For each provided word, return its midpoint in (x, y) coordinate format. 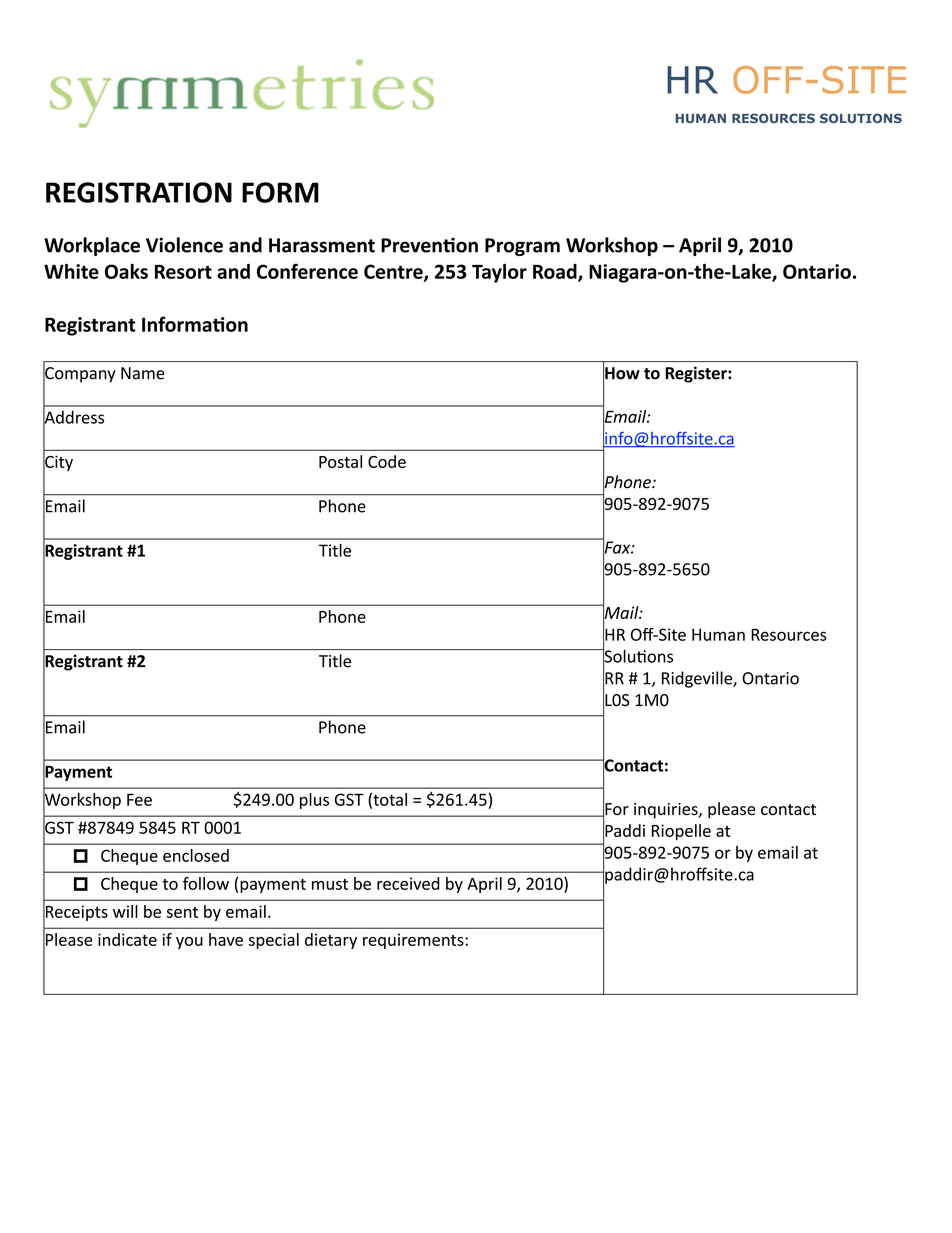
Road (556, 272)
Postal (340, 461)
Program (522, 247)
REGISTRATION (139, 192)
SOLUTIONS (861, 118)
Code (387, 461)
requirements (414, 941)
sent (182, 912)
